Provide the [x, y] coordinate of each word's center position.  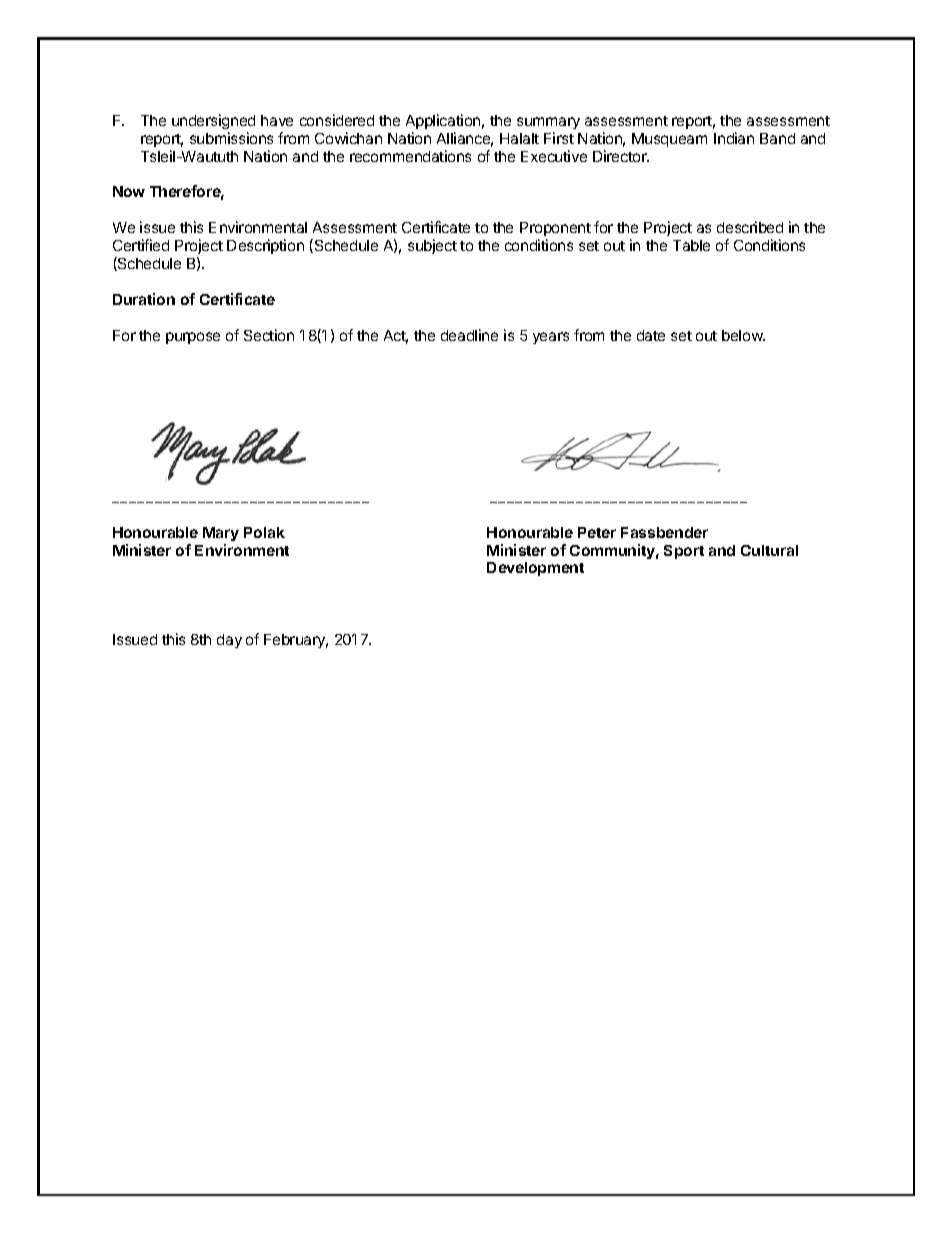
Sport [684, 552]
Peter [597, 532]
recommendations [410, 156]
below [743, 335]
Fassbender [664, 532]
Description [265, 246]
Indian [734, 138]
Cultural [769, 550]
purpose [193, 338]
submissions [231, 138]
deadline [469, 335]
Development [535, 569]
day [229, 641]
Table [691, 245]
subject [432, 246]
